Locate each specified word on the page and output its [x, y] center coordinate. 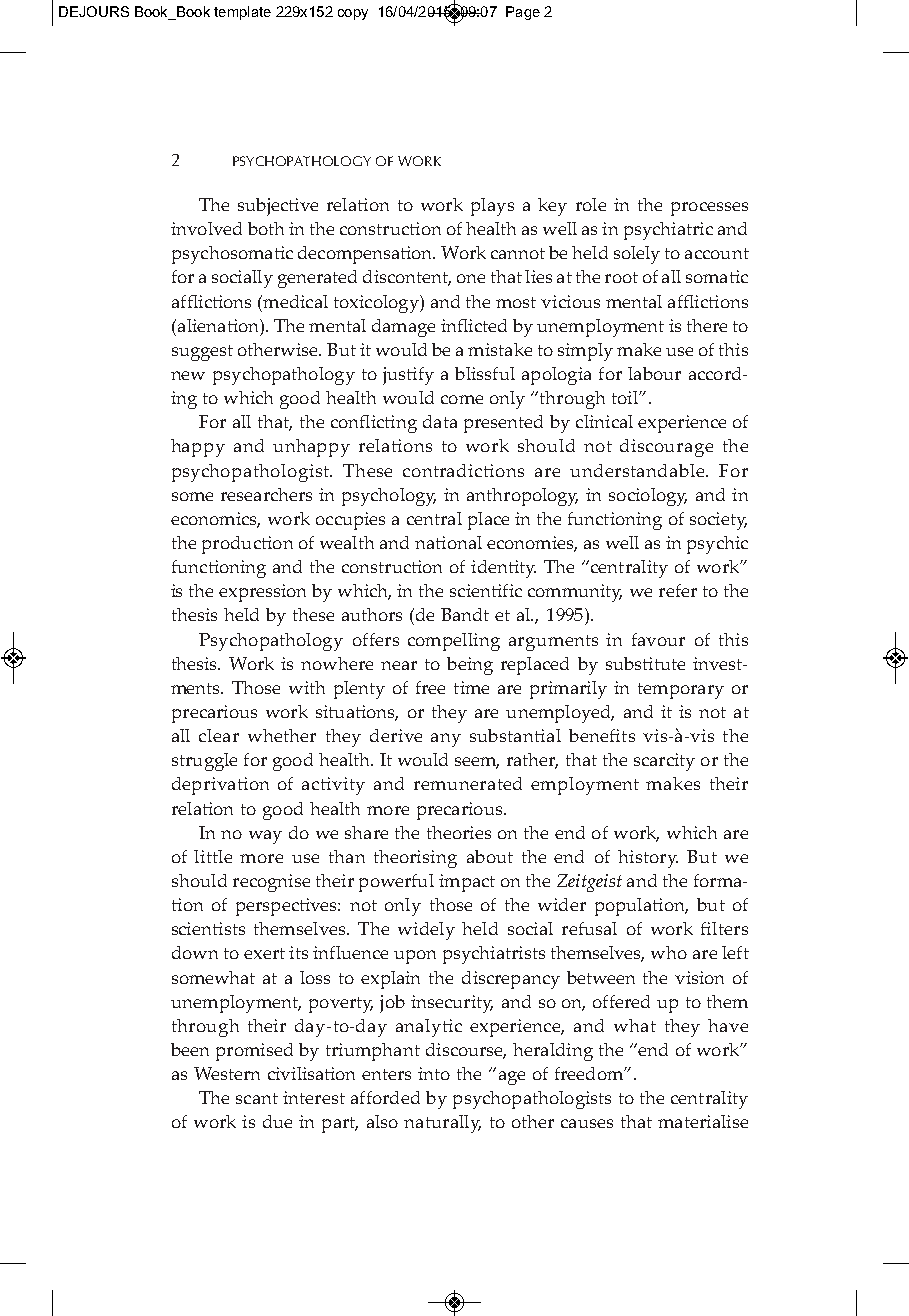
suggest [202, 353]
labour [654, 373]
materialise [703, 1121]
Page [523, 13]
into [434, 1073]
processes [709, 209]
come [462, 399]
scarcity [664, 762]
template [242, 13]
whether [282, 735]
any [446, 740]
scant [257, 1098]
